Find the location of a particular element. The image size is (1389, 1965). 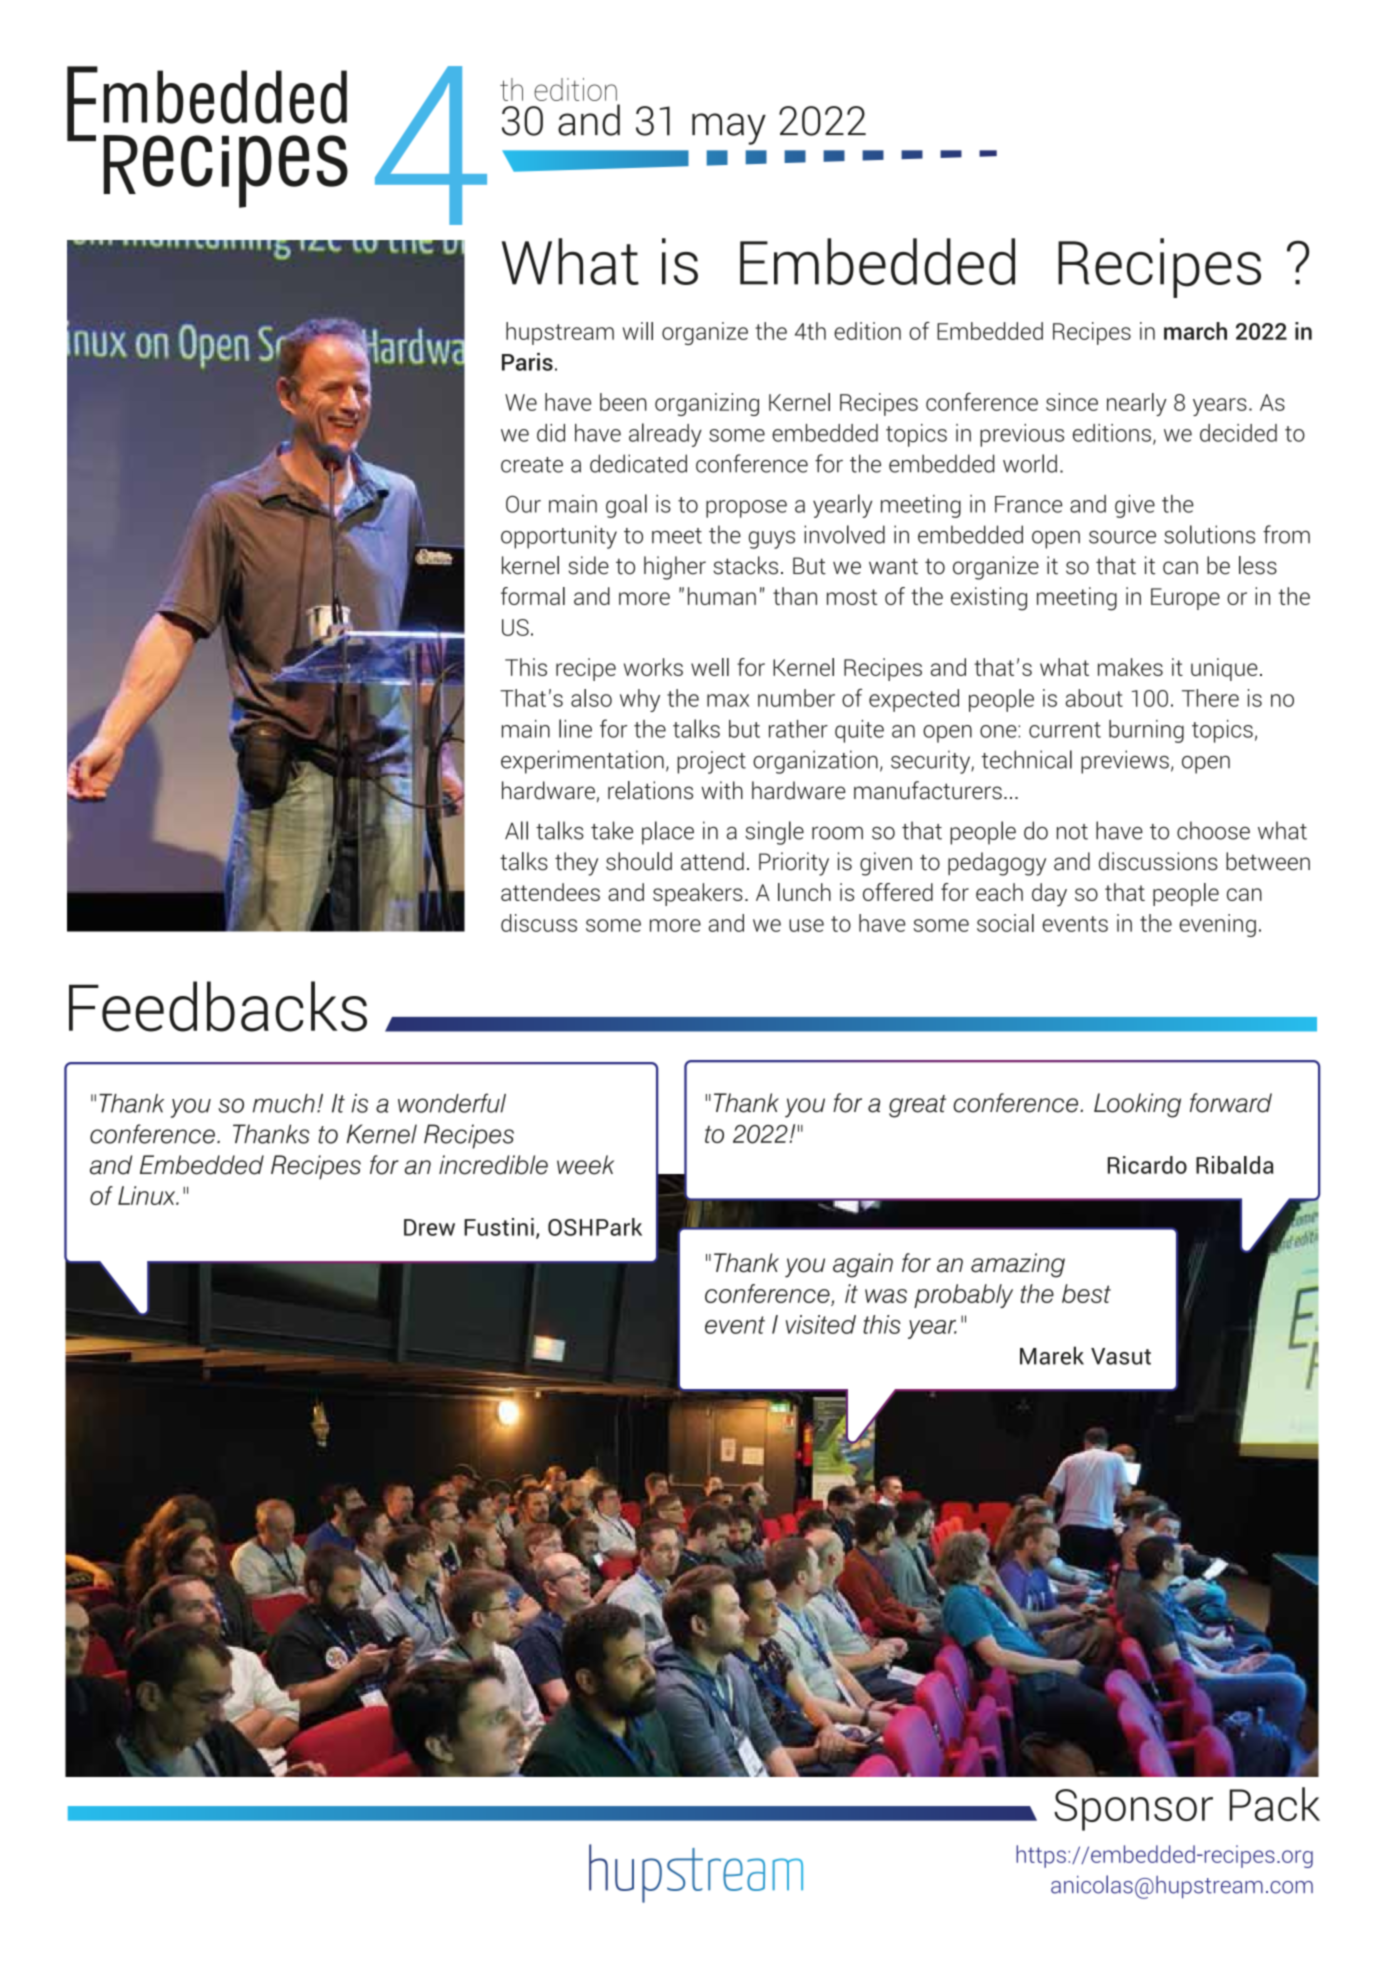

Feedbacks is located at coordinates (218, 1006).
